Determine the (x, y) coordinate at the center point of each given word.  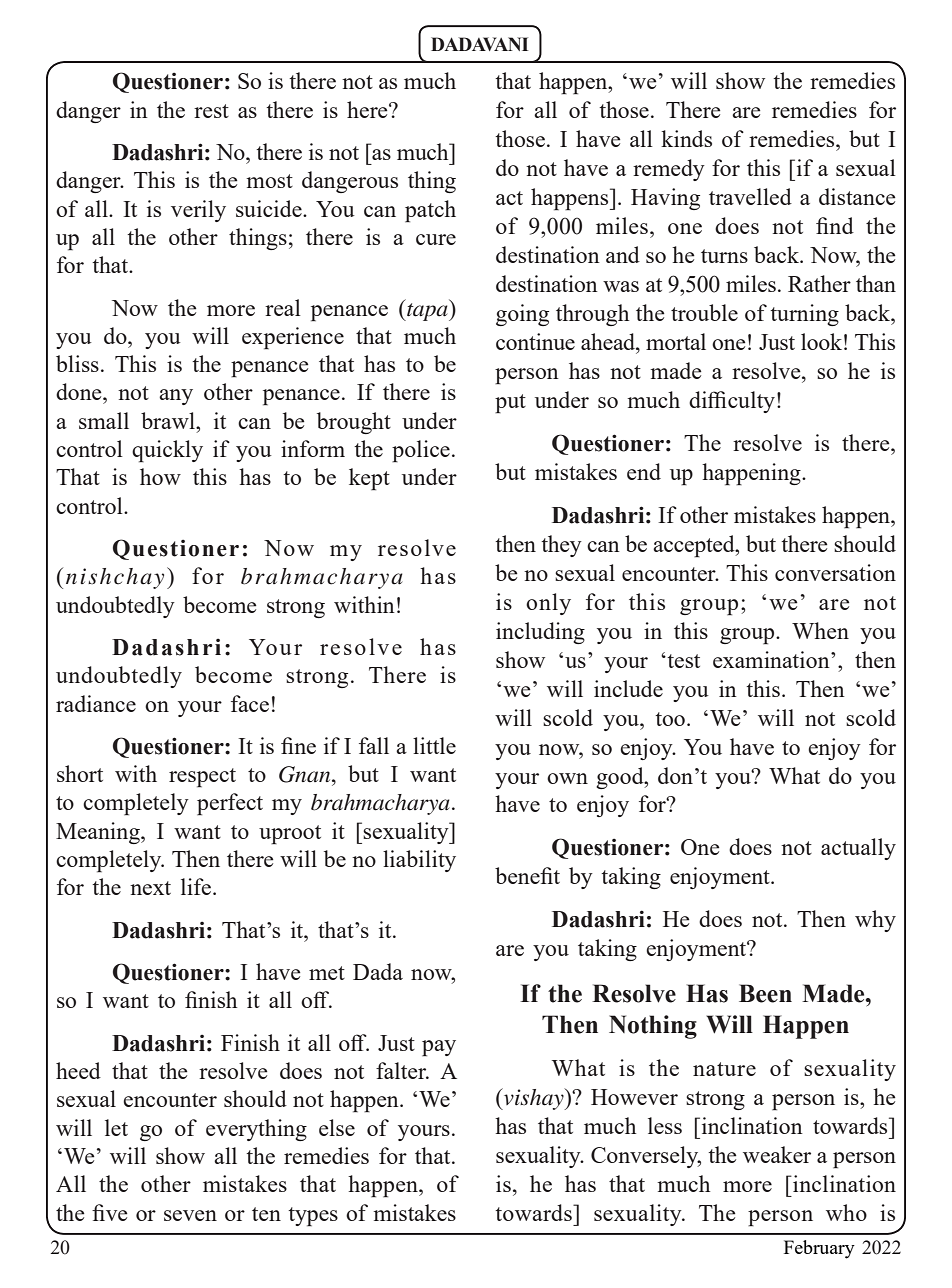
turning (804, 315)
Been (765, 993)
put (510, 404)
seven (190, 1215)
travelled (750, 196)
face (250, 703)
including (540, 633)
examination (772, 659)
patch (430, 211)
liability (419, 861)
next (150, 888)
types (313, 1217)
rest (211, 111)
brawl (169, 420)
